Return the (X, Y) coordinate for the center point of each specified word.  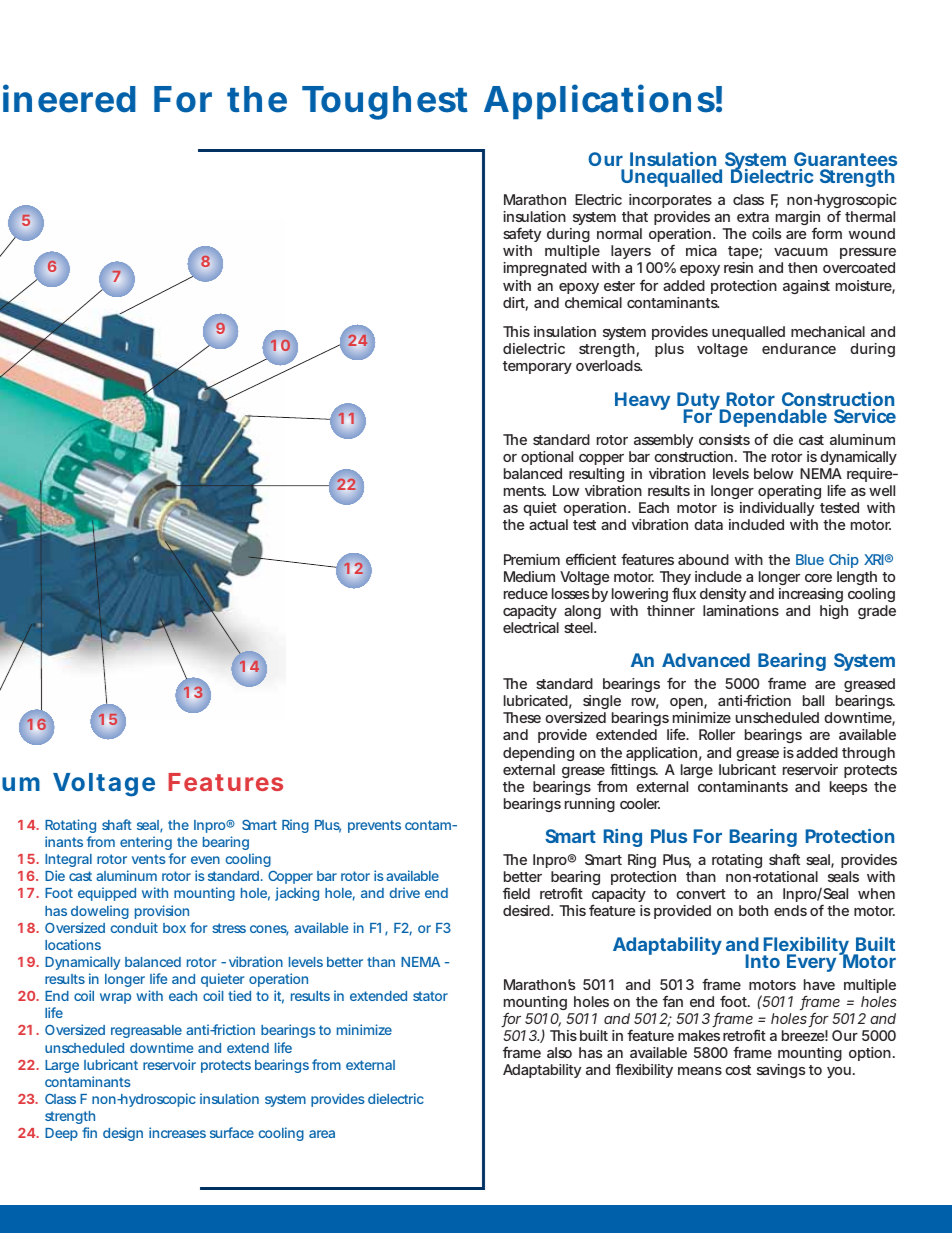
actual (548, 524)
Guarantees (845, 159)
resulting (596, 475)
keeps (849, 788)
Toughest (385, 103)
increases (177, 1132)
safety (522, 236)
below (773, 473)
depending (538, 754)
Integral (68, 860)
